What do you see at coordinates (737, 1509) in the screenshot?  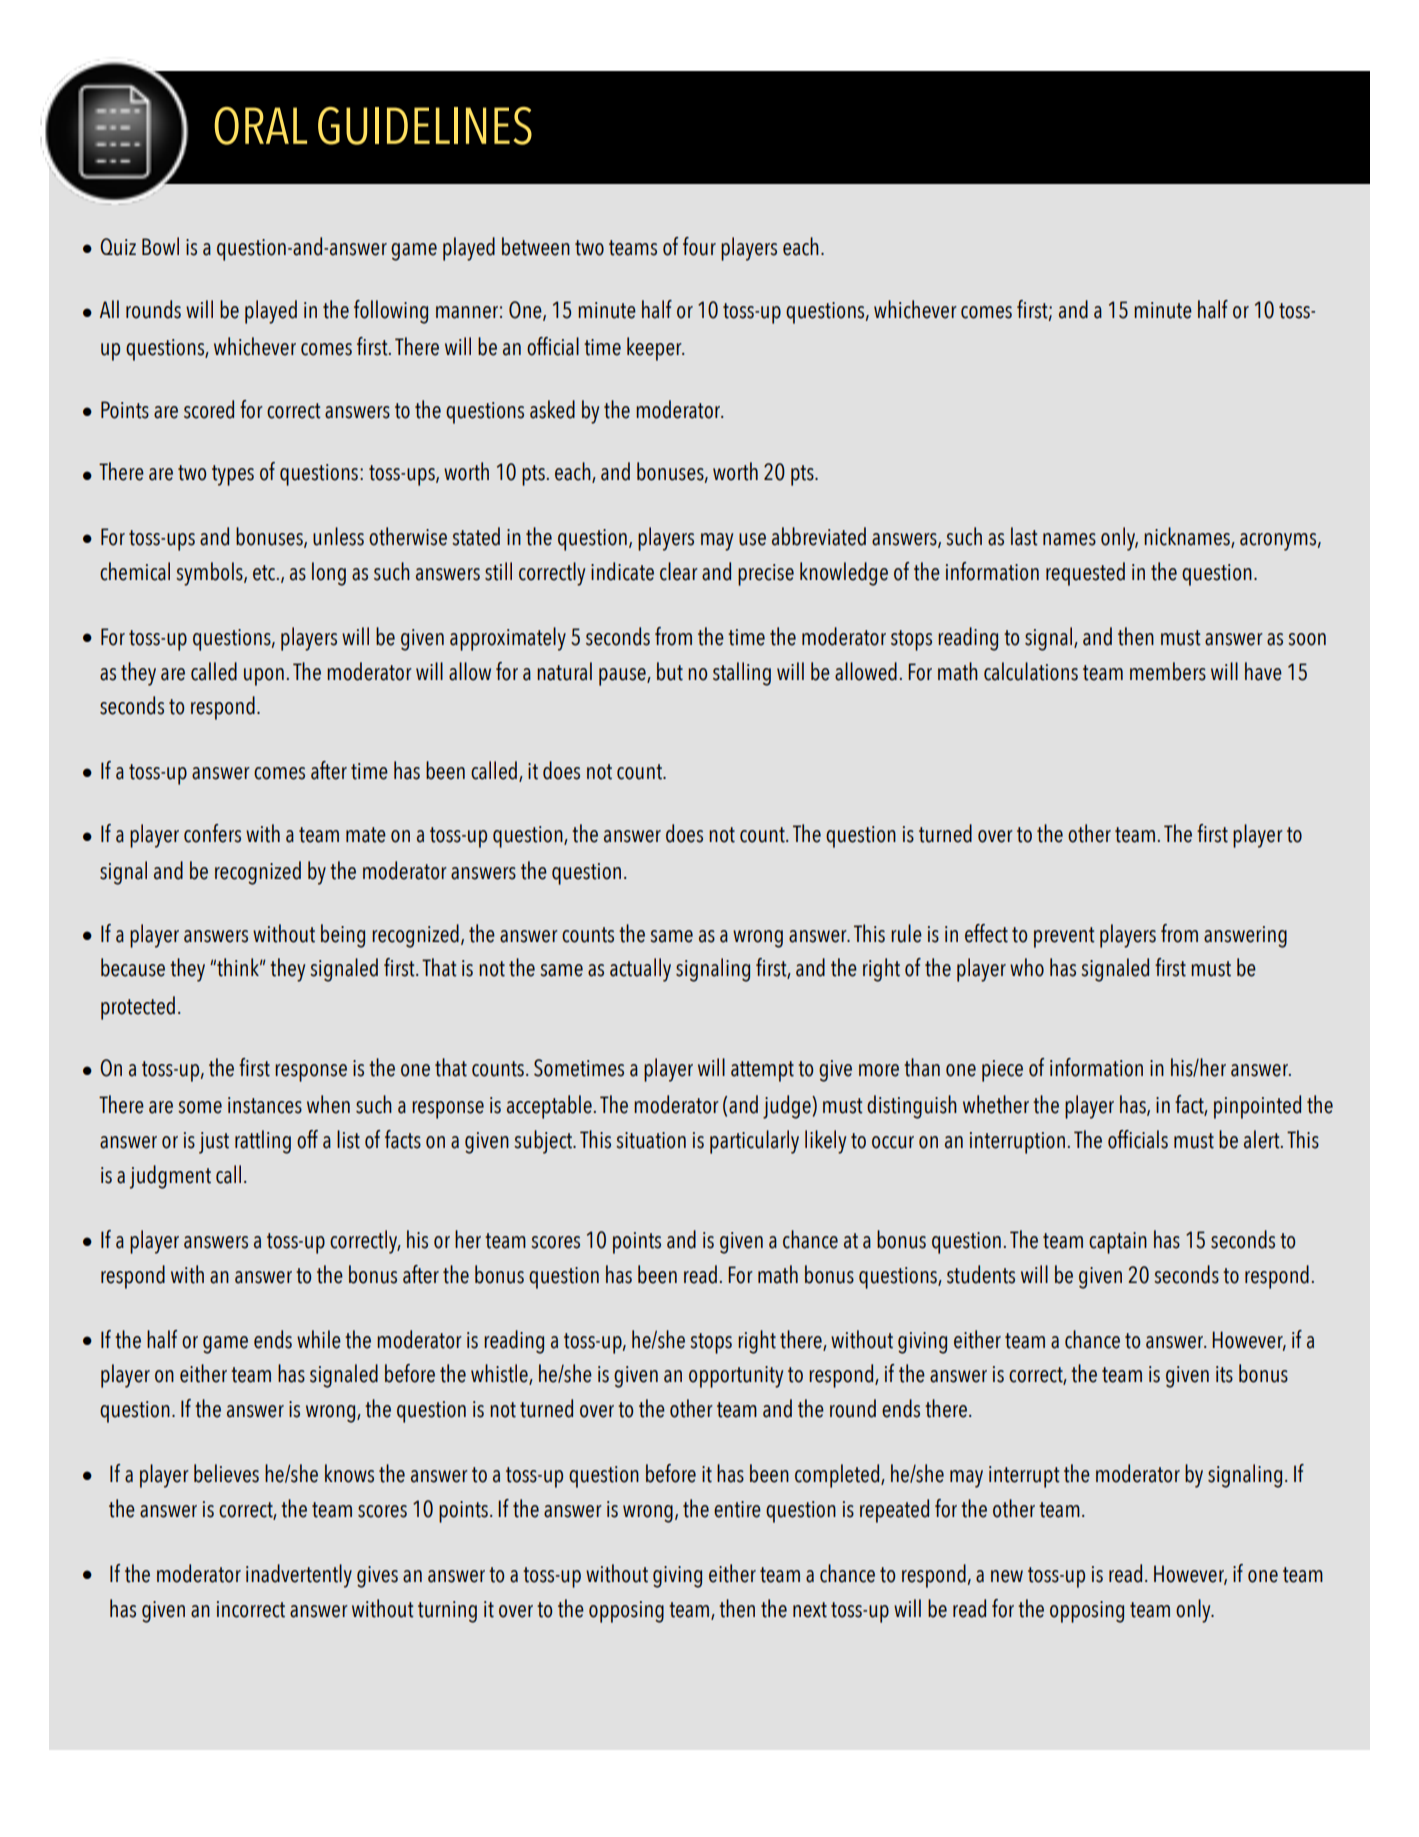 I see `entire` at bounding box center [737, 1509].
